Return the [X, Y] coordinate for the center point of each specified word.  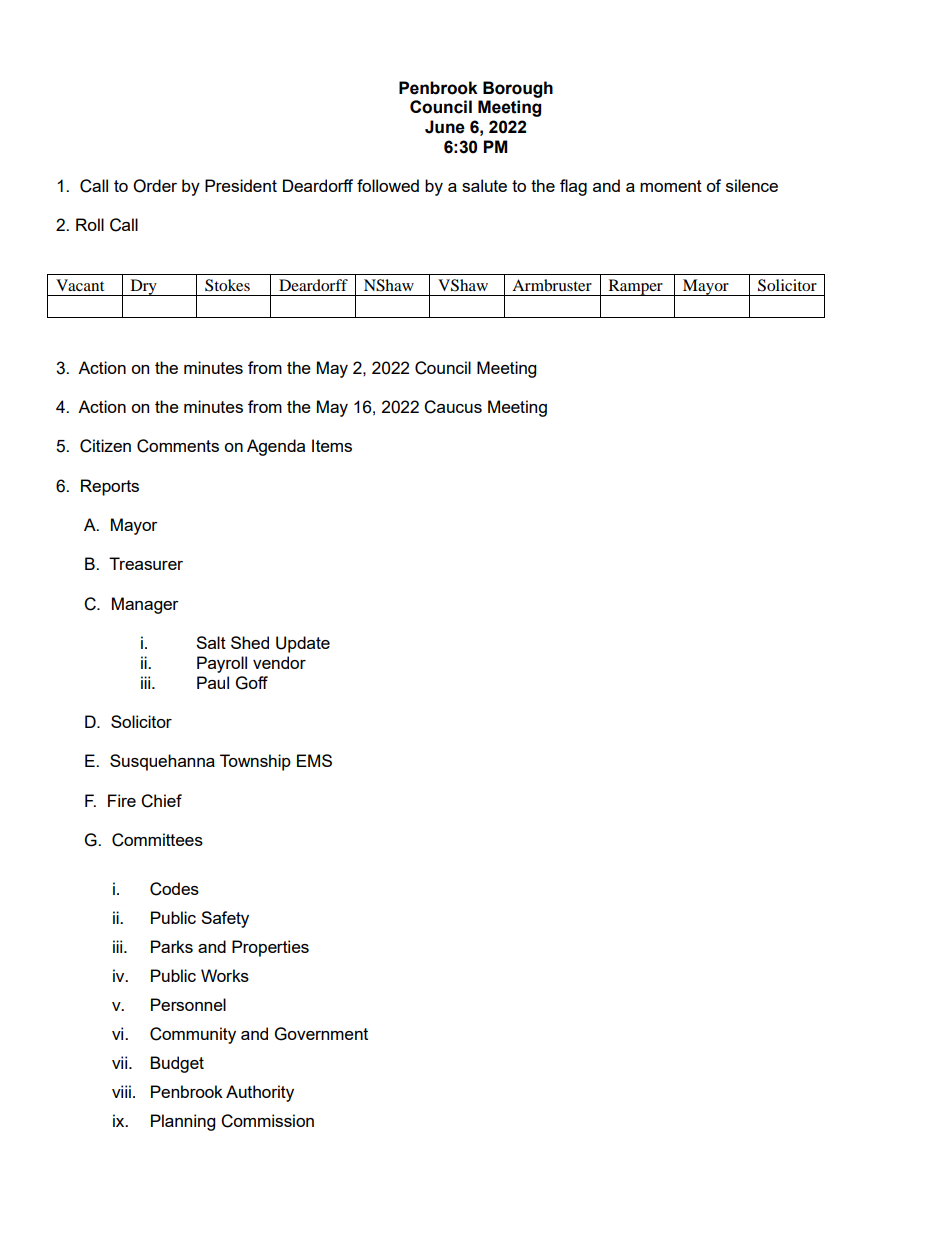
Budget [177, 1064]
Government [321, 1034]
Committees [157, 840]
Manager [145, 605]
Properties [270, 948]
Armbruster [552, 285]
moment [671, 186]
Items [332, 445]
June [445, 127]
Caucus [453, 407]
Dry [143, 287]
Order [155, 186]
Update [303, 644]
